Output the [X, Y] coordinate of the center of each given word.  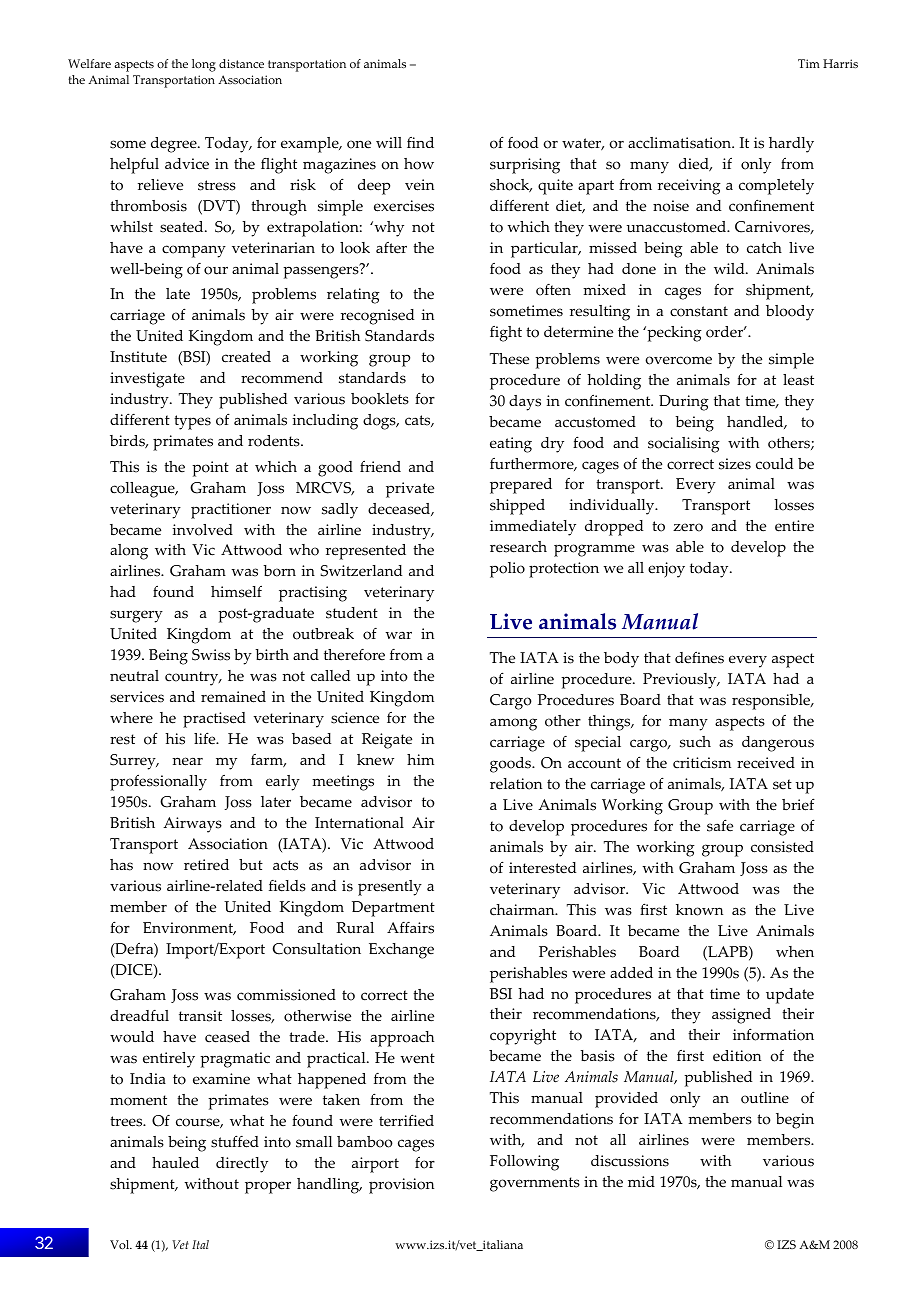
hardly [791, 145]
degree [175, 145]
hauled [175, 1163]
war [398, 635]
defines [699, 657]
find [420, 142]
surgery [136, 616]
